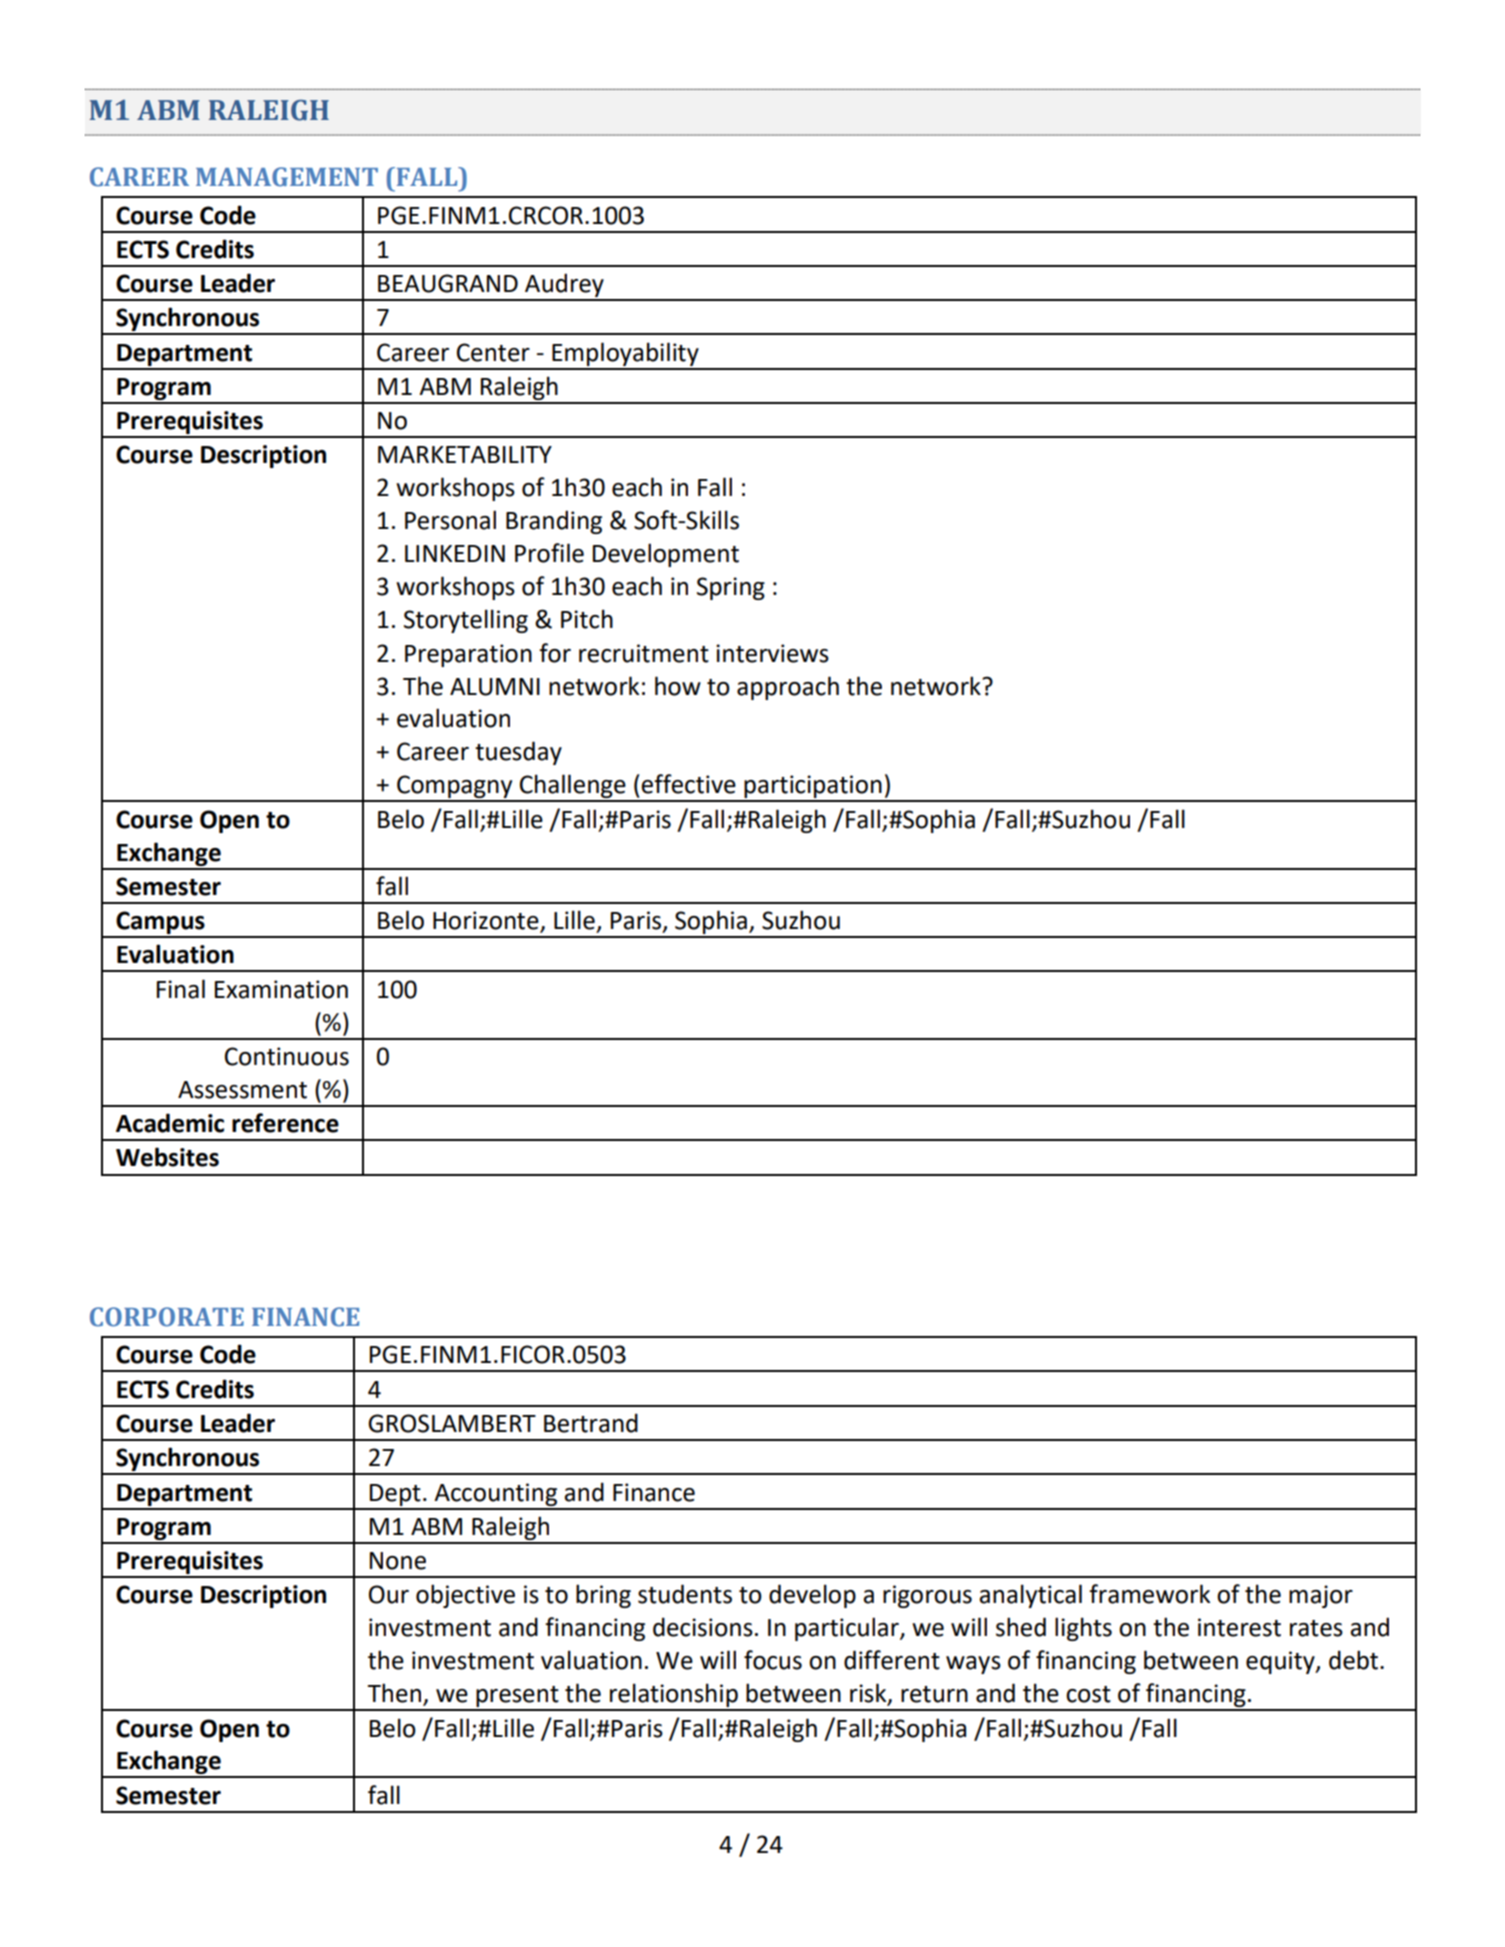 This document has height=1947, width=1505. What do you see at coordinates (493, 352) in the document?
I see `Center` at bounding box center [493, 352].
